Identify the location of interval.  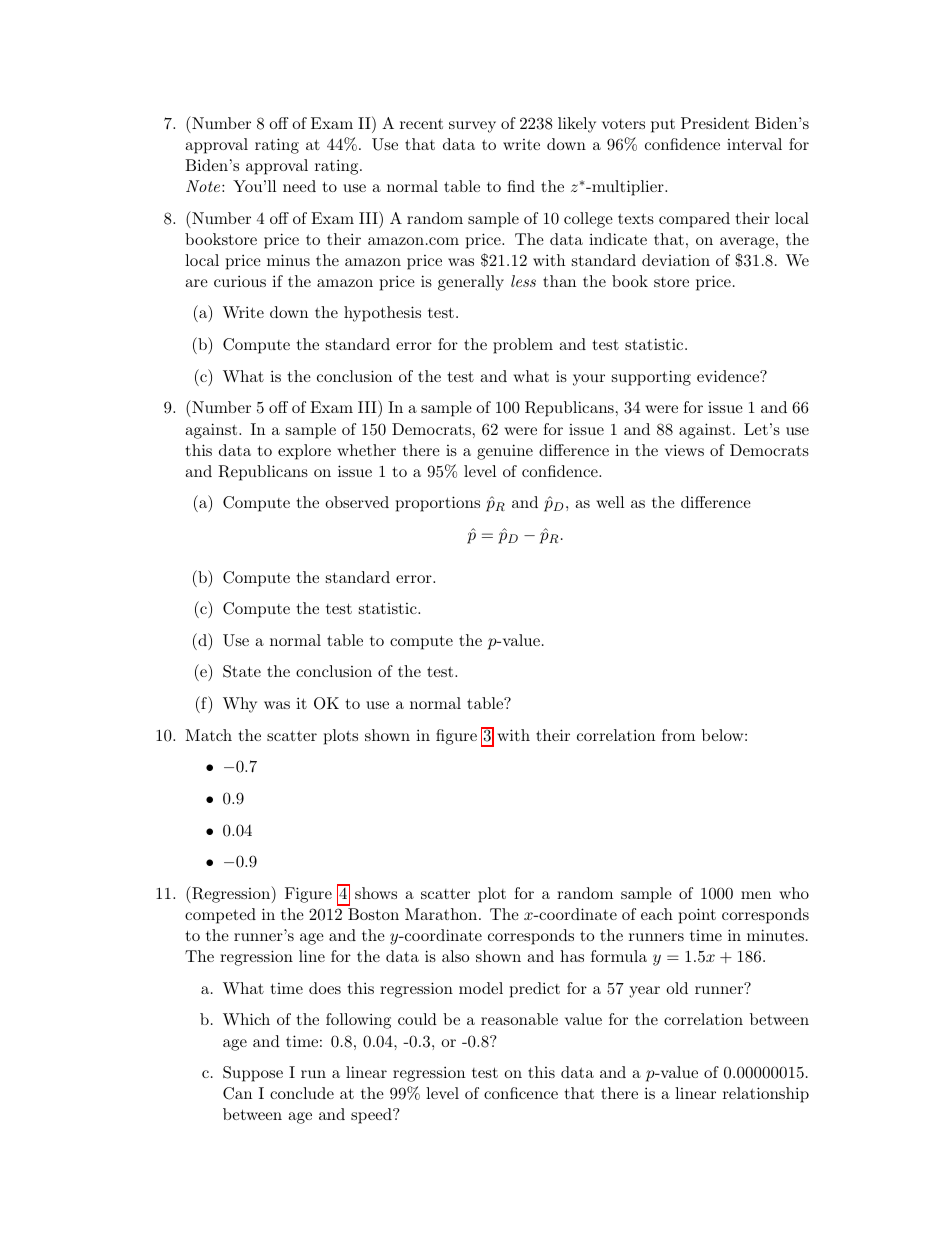
(754, 144).
